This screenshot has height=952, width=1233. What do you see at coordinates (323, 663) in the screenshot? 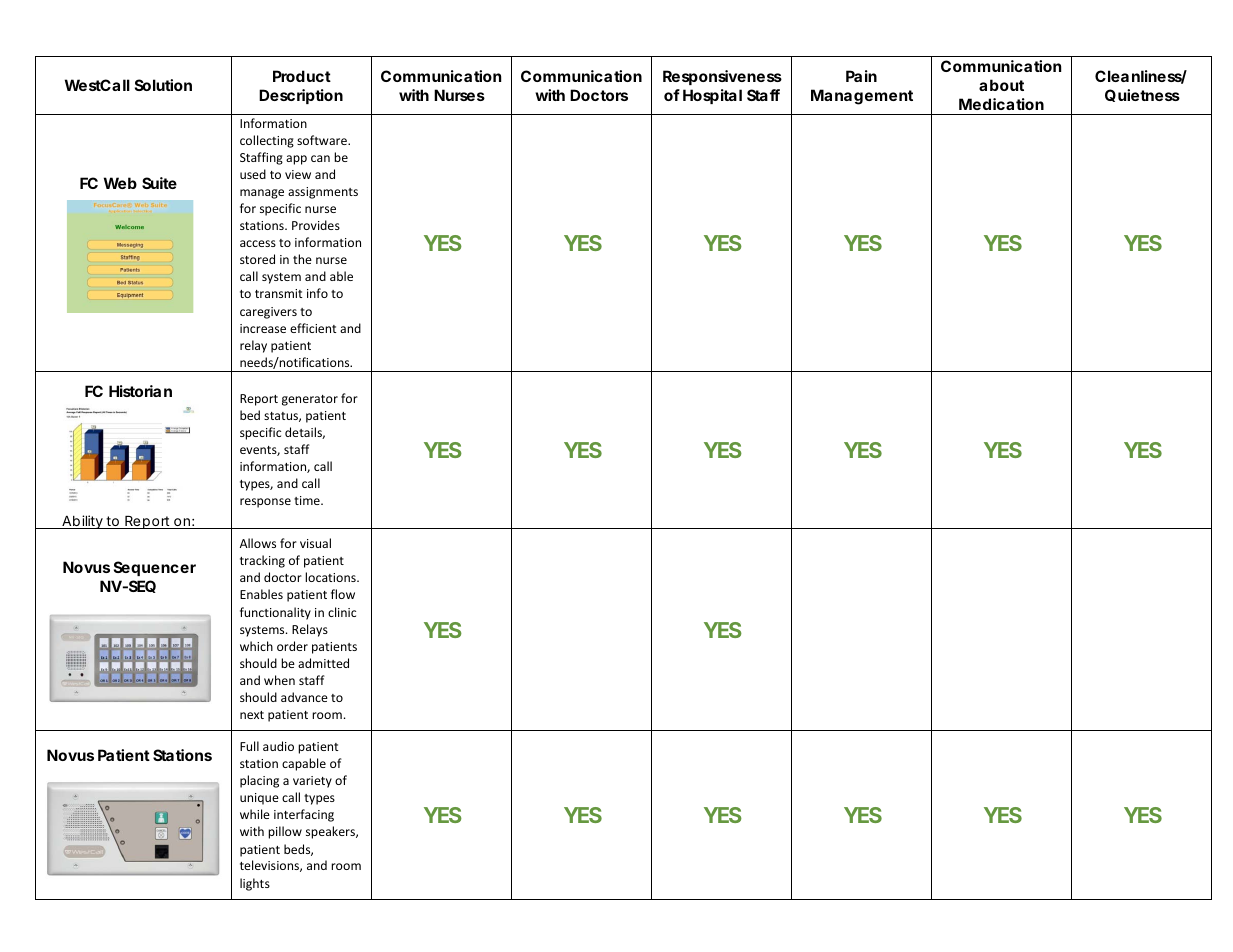
I see `admitted` at bounding box center [323, 663].
